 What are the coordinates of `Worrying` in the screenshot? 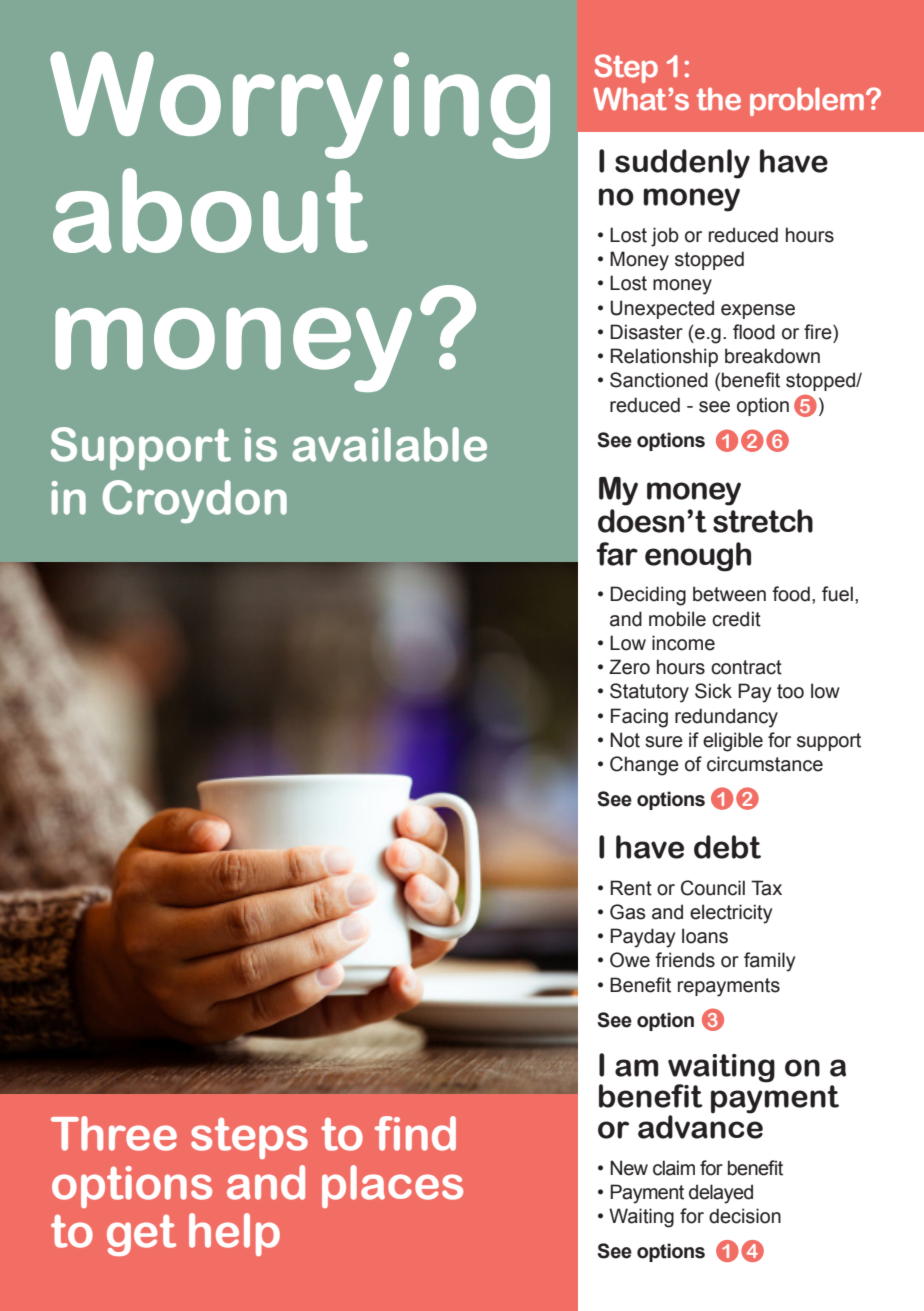 It's located at (300, 105).
